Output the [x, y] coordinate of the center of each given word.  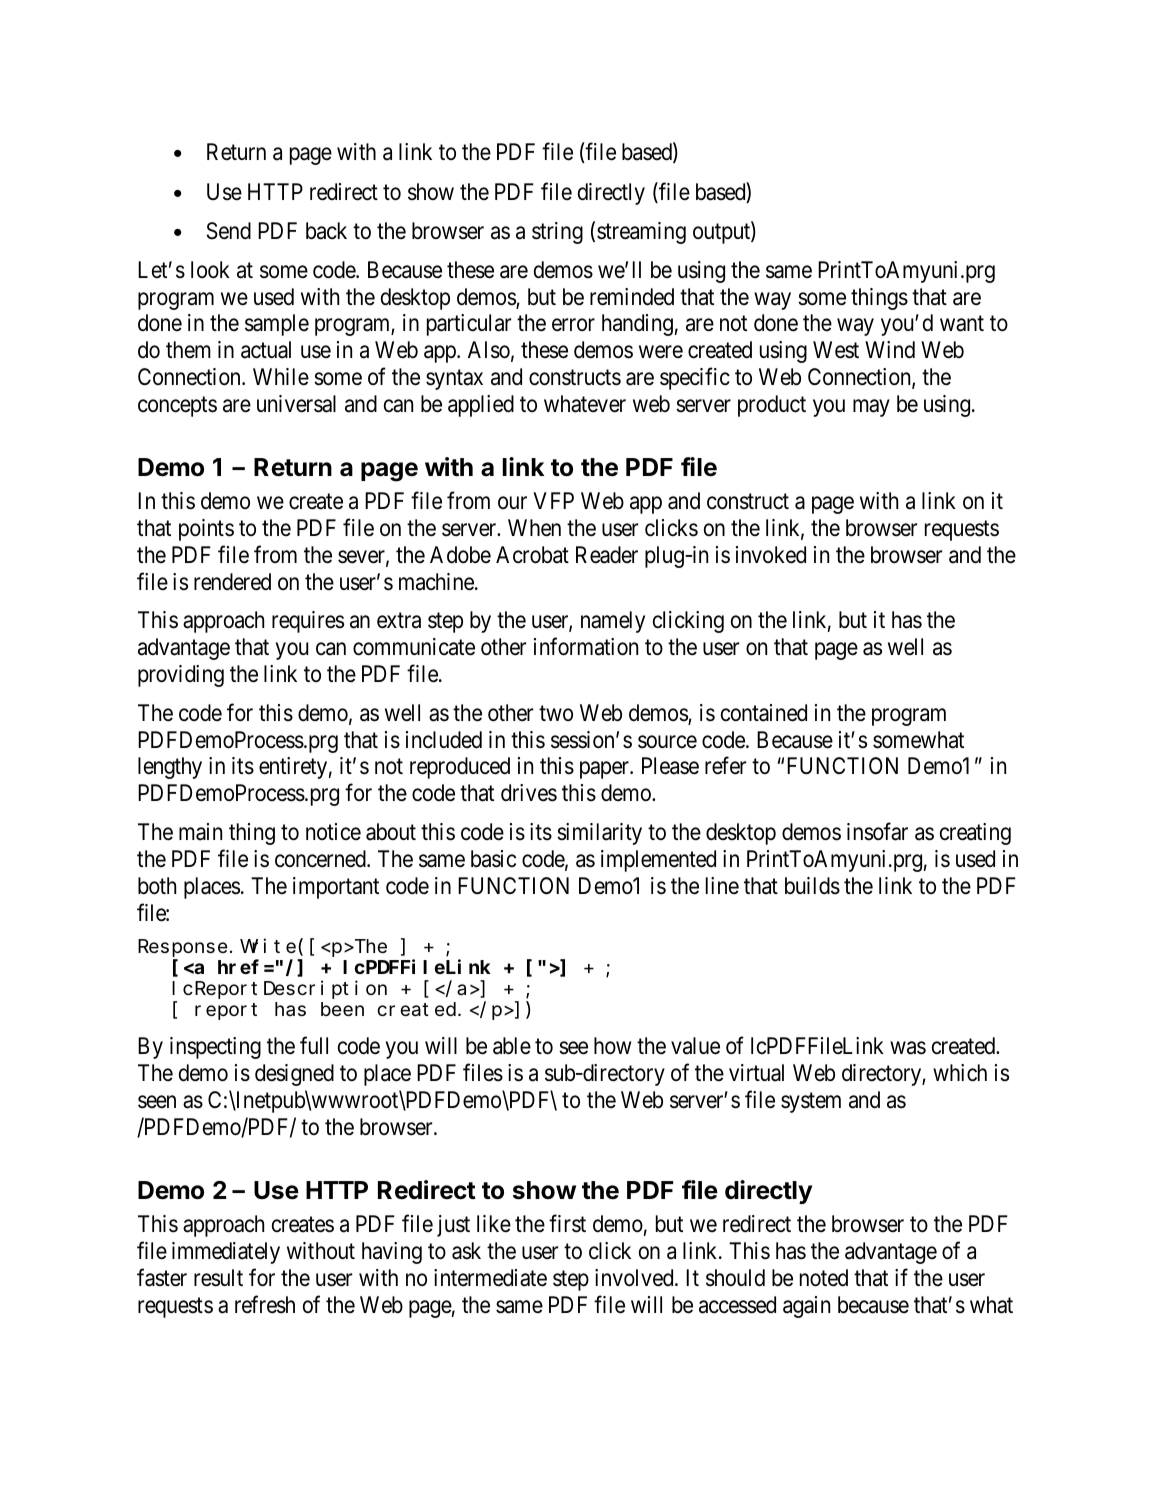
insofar [877, 831]
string [557, 233]
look [210, 270]
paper [605, 770]
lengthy [170, 768]
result [218, 1278]
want [962, 324]
